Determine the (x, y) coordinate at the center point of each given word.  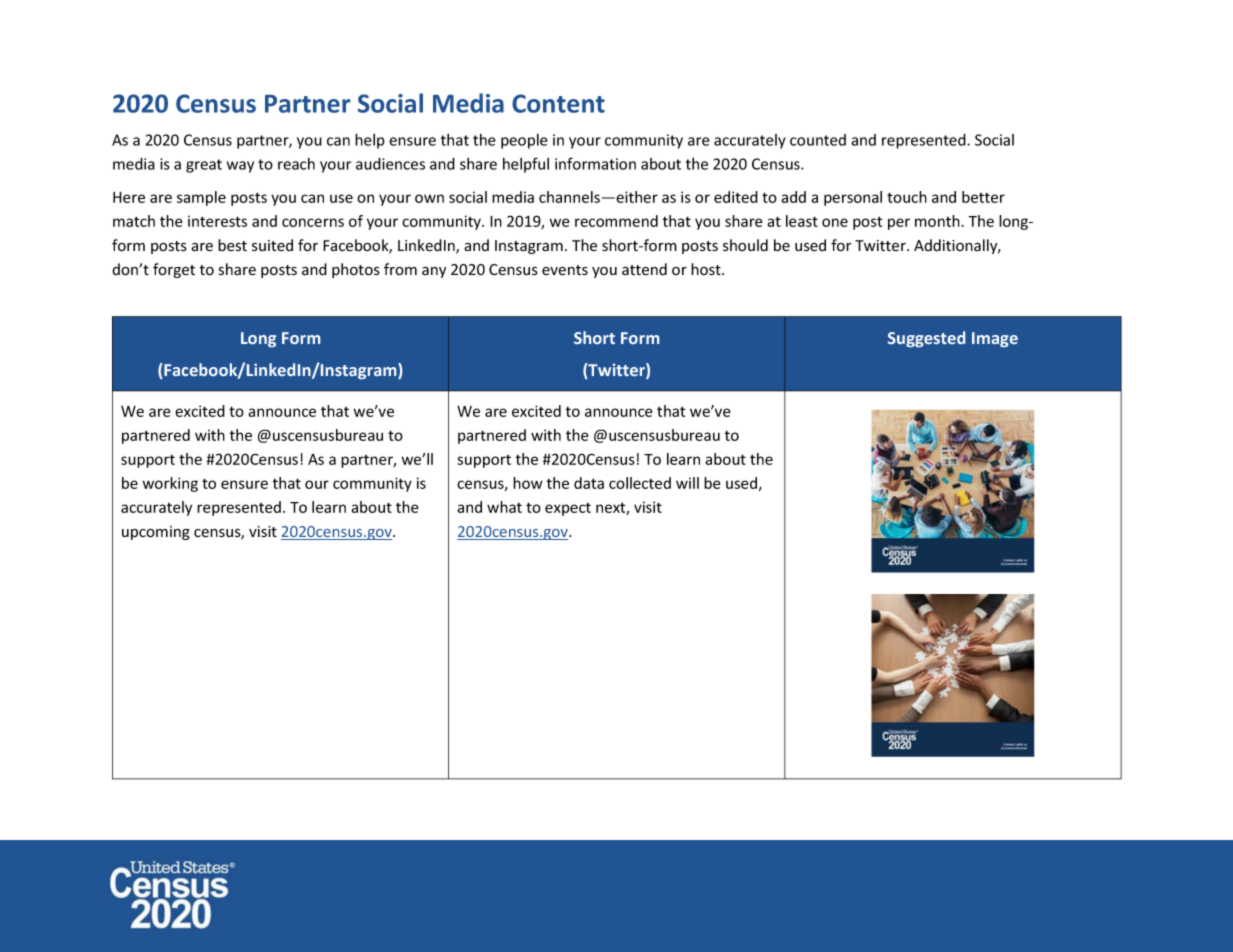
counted (818, 140)
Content (558, 103)
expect (568, 509)
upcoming (156, 533)
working (170, 484)
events (565, 270)
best (232, 245)
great (204, 166)
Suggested (926, 339)
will (687, 483)
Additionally (957, 246)
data (589, 483)
